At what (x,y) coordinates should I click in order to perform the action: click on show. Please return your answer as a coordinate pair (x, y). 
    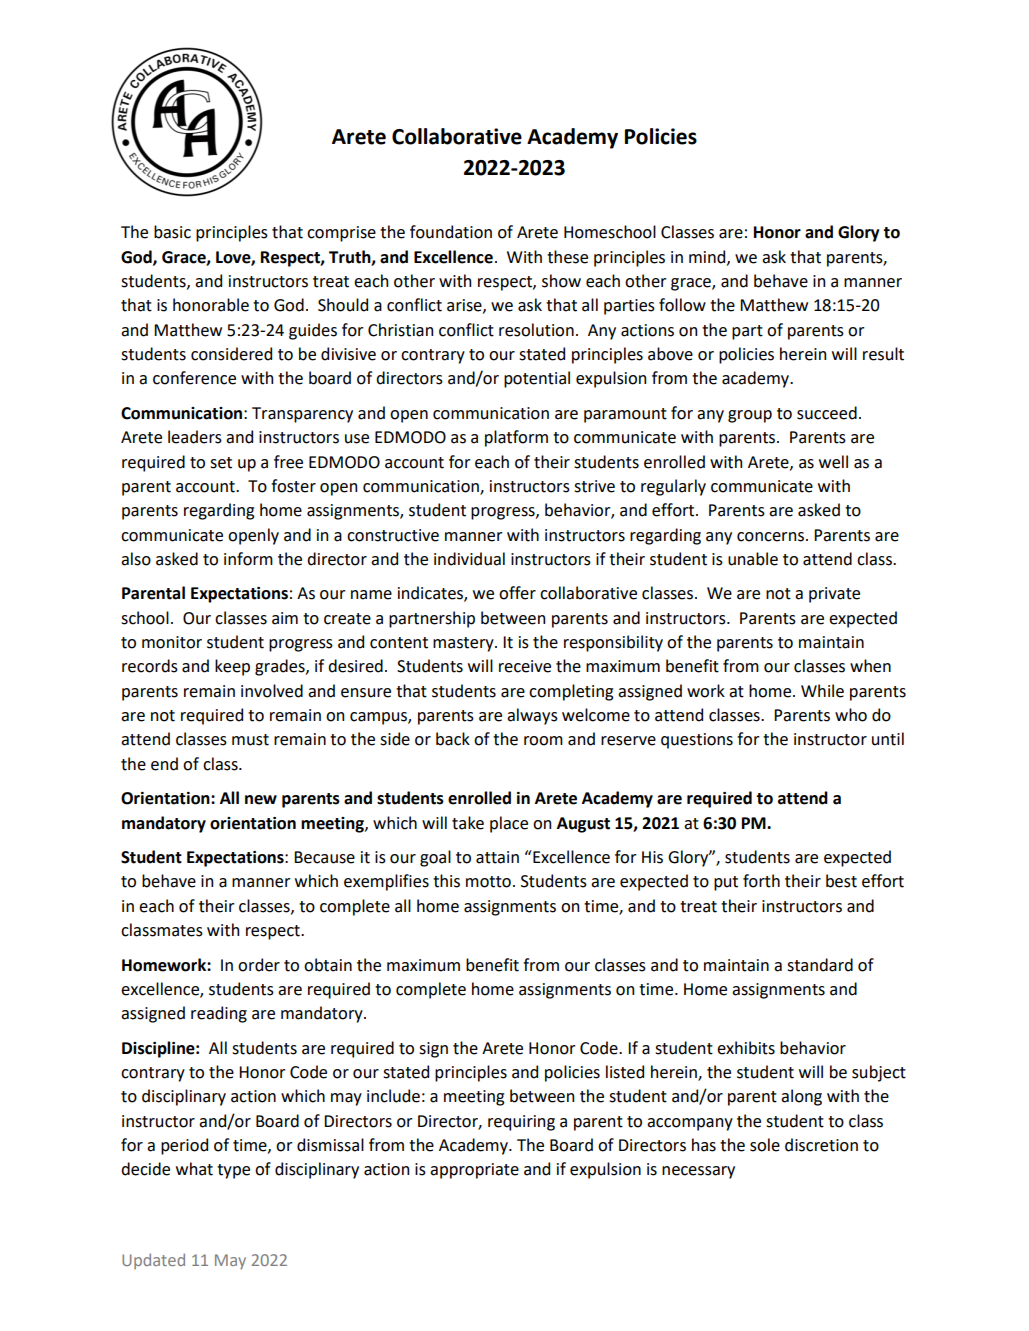
    Looking at the image, I should click on (561, 281).
